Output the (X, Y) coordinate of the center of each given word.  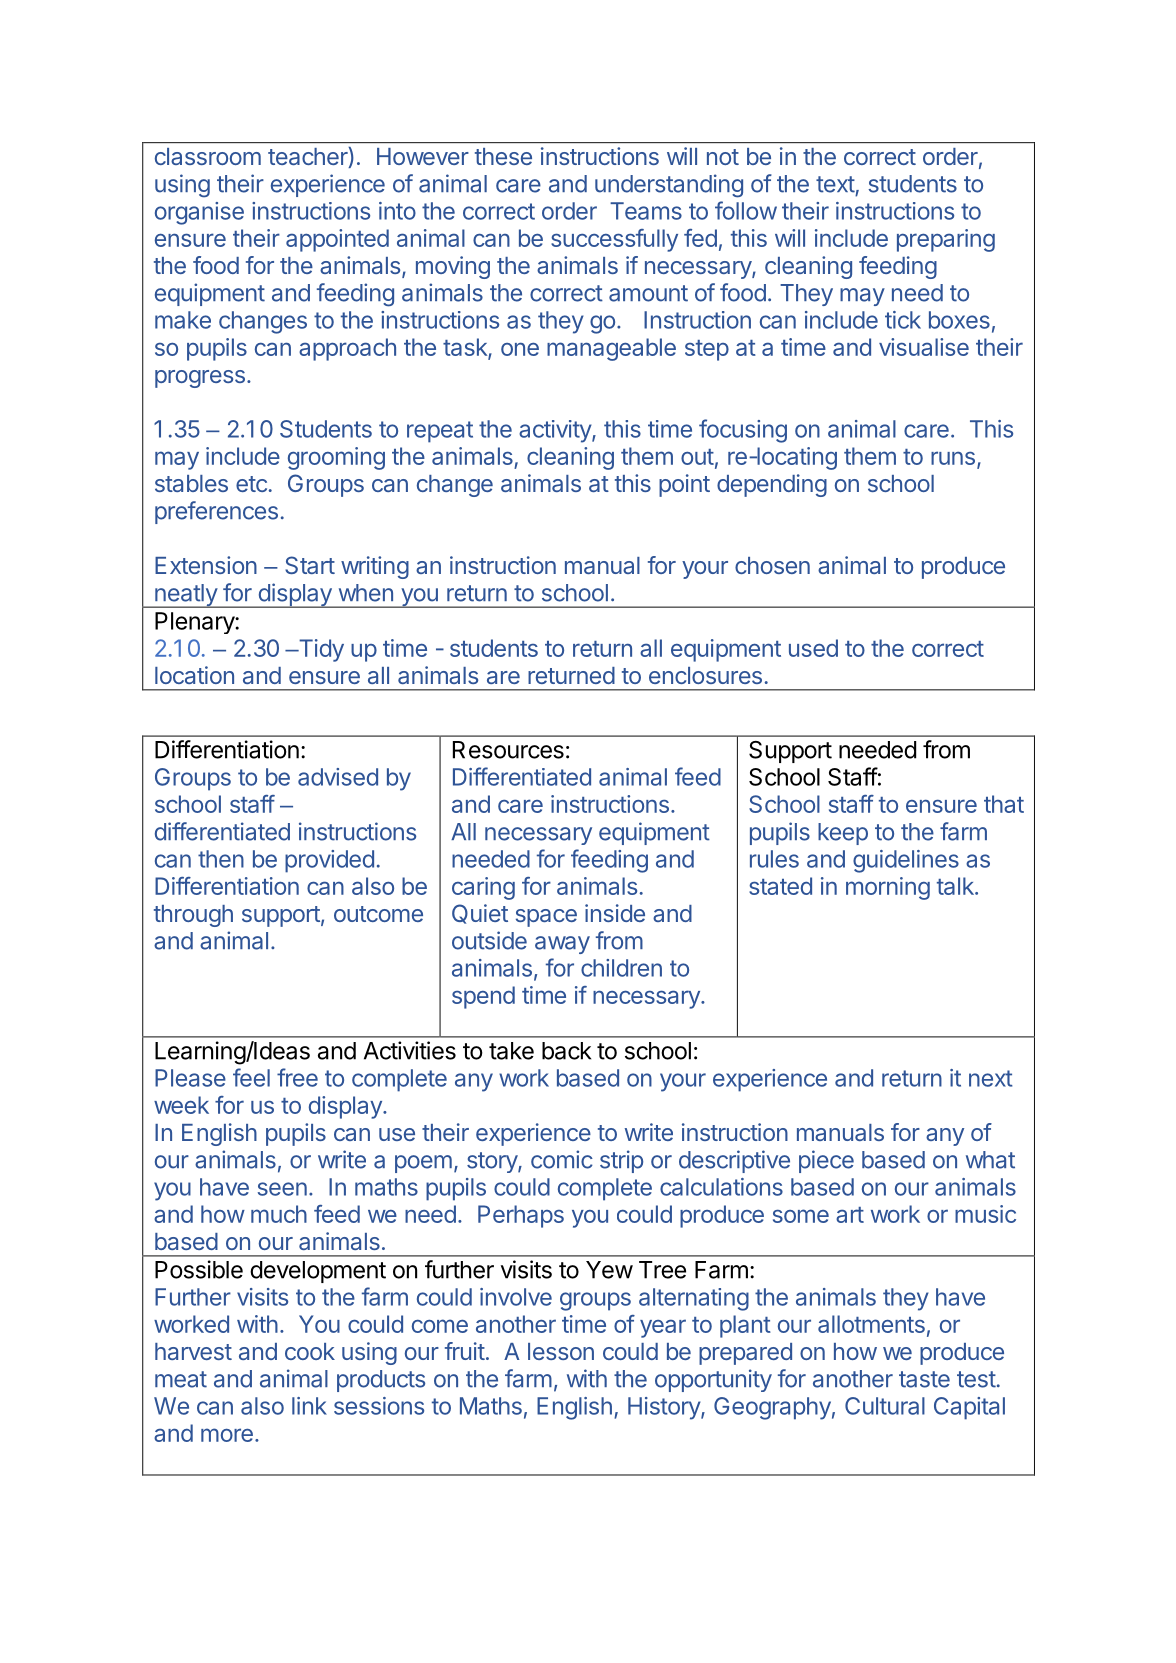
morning (888, 888)
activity (556, 431)
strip (621, 1161)
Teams (646, 211)
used (813, 648)
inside (615, 913)
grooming (336, 458)
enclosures (705, 675)
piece (826, 1161)
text (835, 184)
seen (282, 1189)
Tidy (320, 650)
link (309, 1406)
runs (953, 458)
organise (199, 213)
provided (329, 861)
